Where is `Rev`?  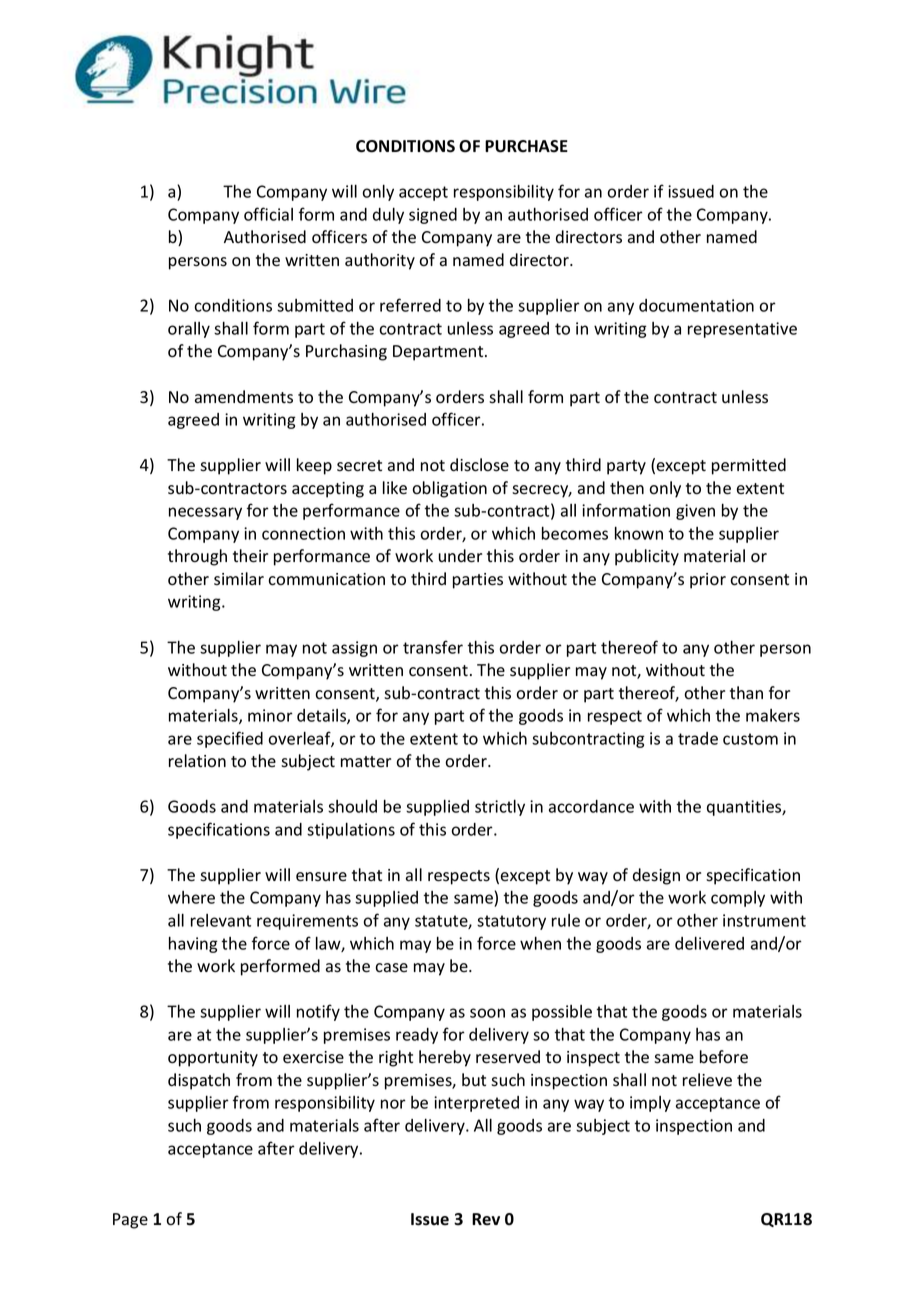
Rev is located at coordinates (486, 1219).
